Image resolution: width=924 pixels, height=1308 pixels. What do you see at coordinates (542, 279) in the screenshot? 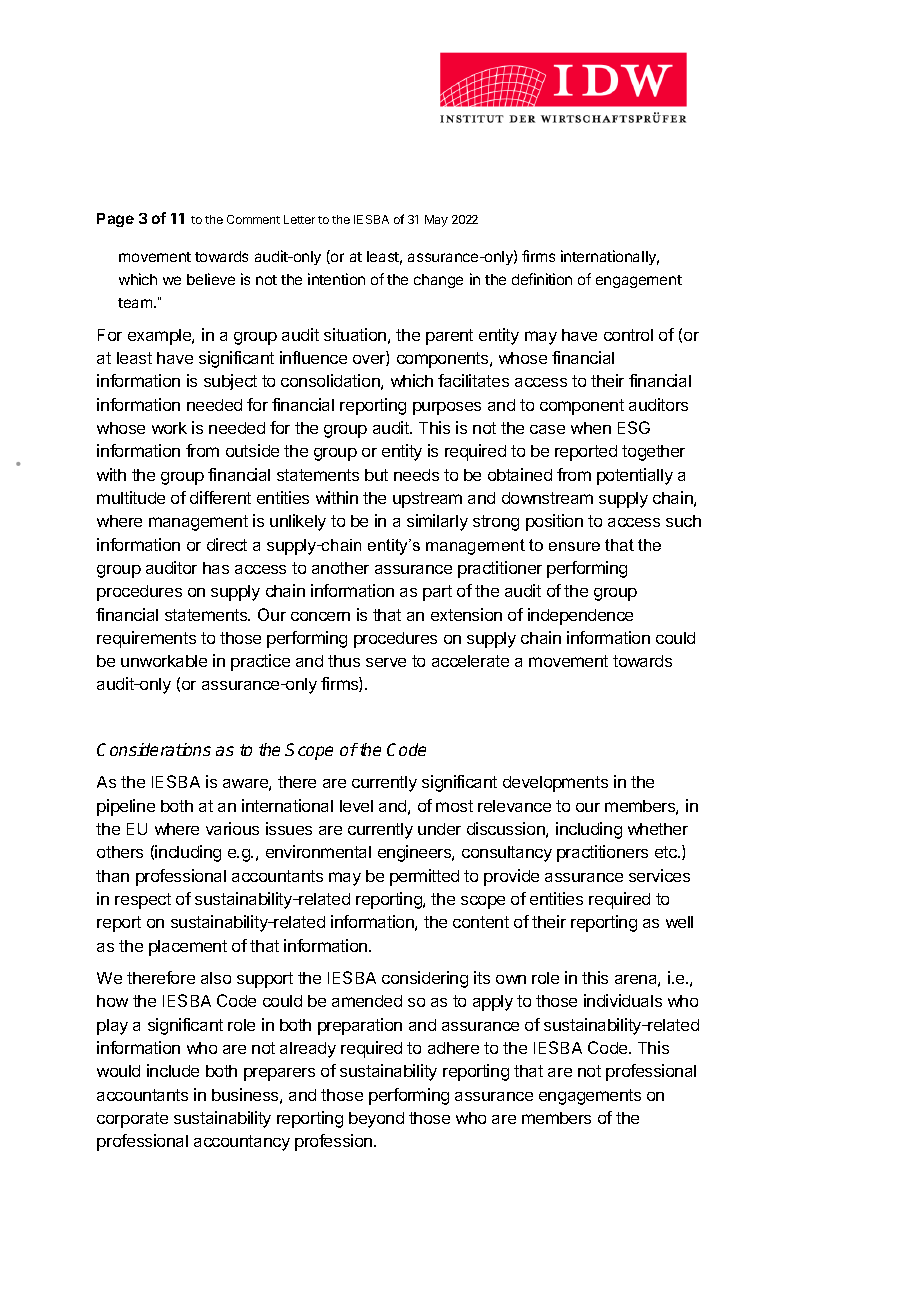
I see `definition` at bounding box center [542, 279].
